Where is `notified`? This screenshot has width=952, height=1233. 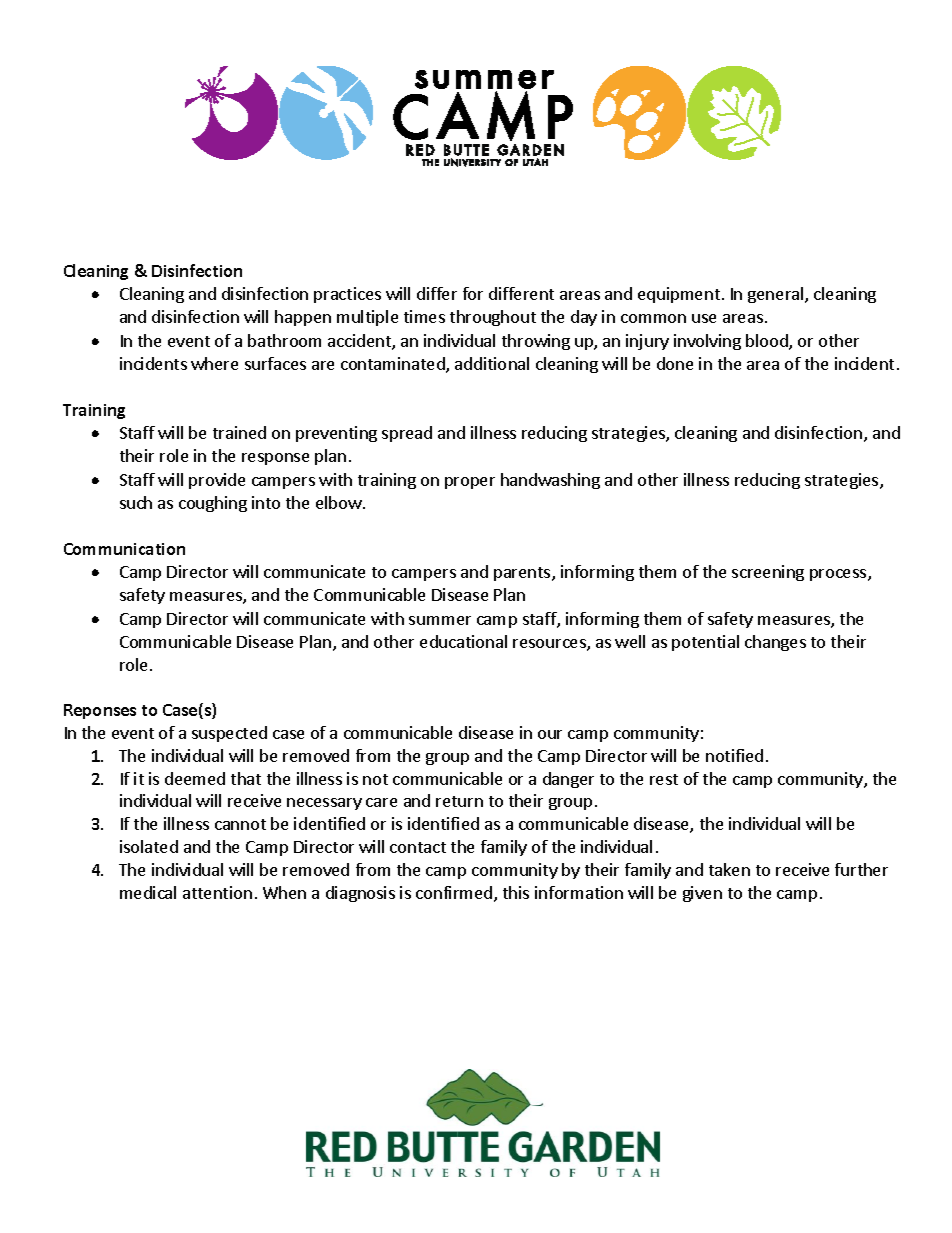
notified is located at coordinates (734, 755).
